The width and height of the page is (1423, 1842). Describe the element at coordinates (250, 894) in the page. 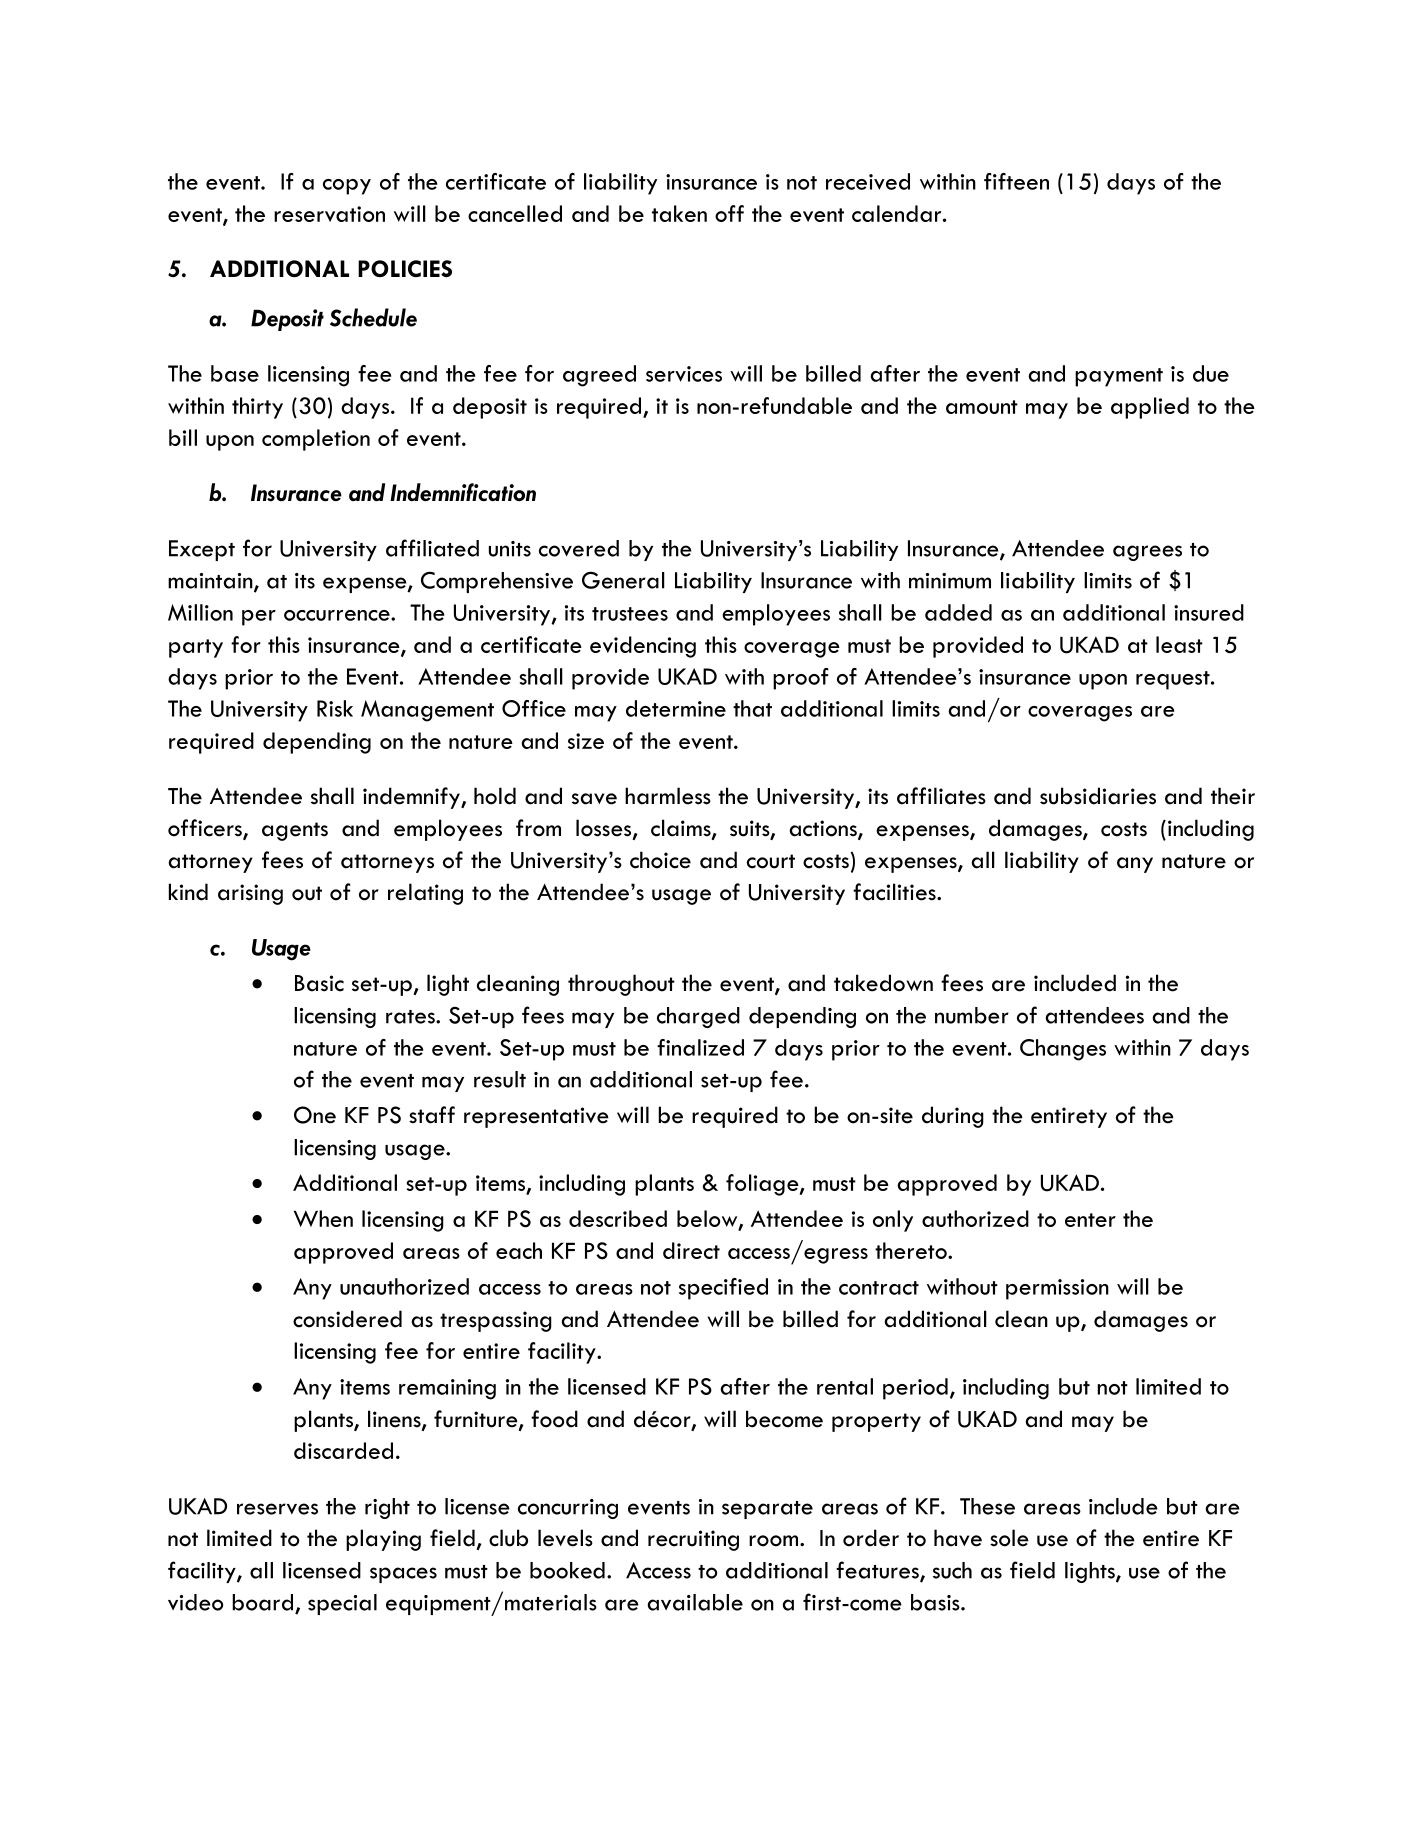

I see `arising` at that location.
